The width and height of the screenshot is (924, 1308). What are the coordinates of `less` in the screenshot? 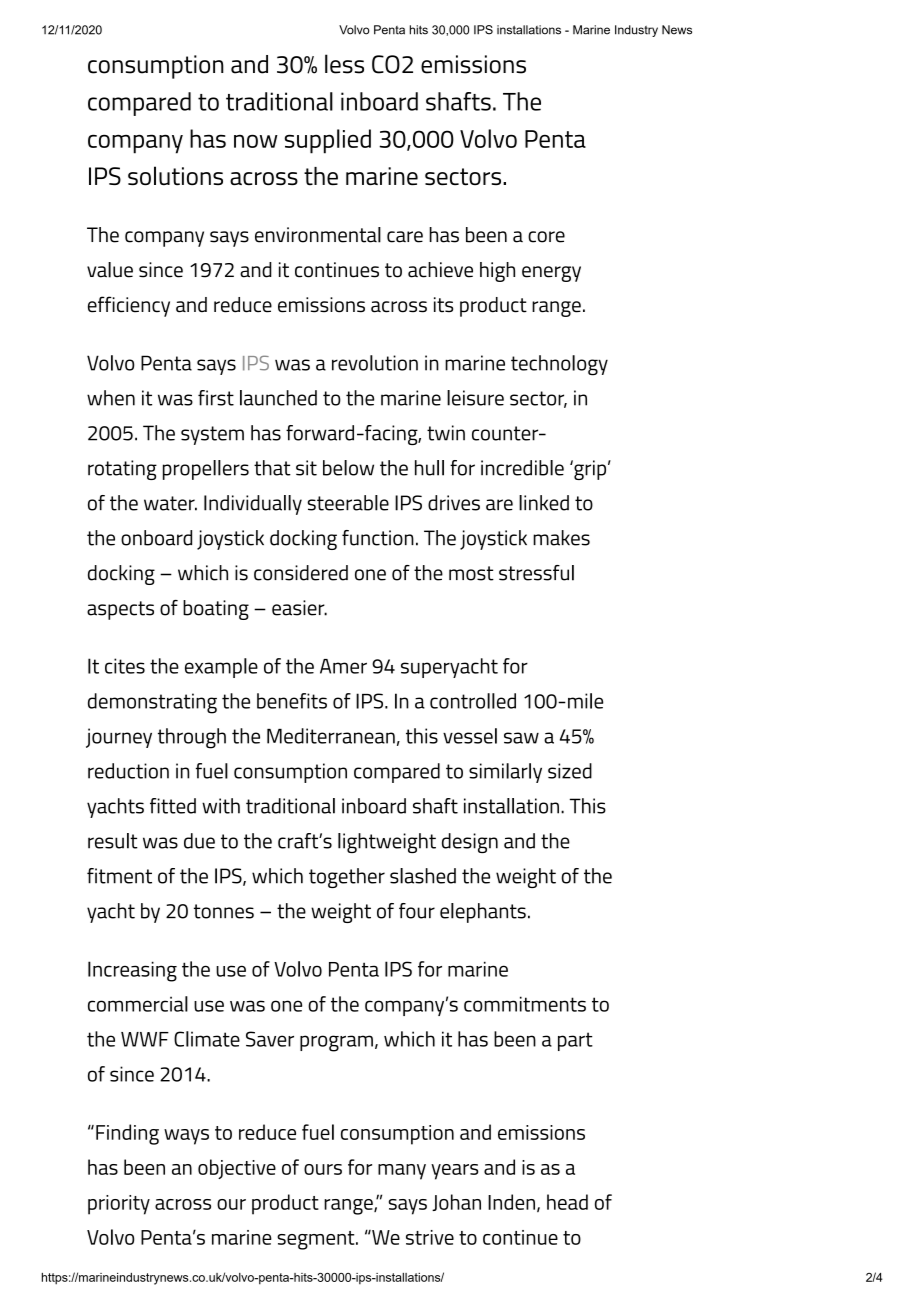 It's located at (344, 64).
